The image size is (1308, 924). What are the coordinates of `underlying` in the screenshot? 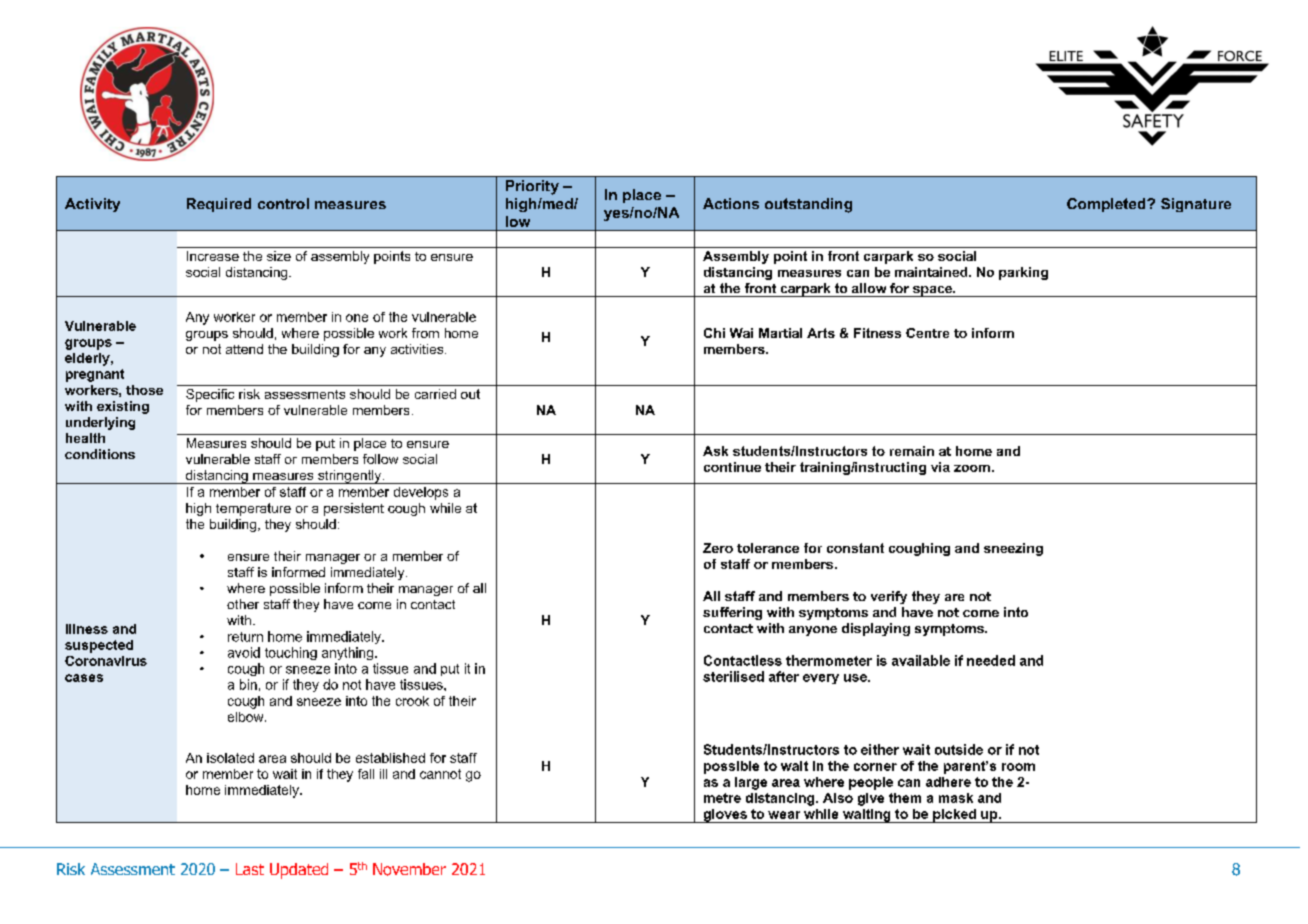 It's located at (100, 423).
